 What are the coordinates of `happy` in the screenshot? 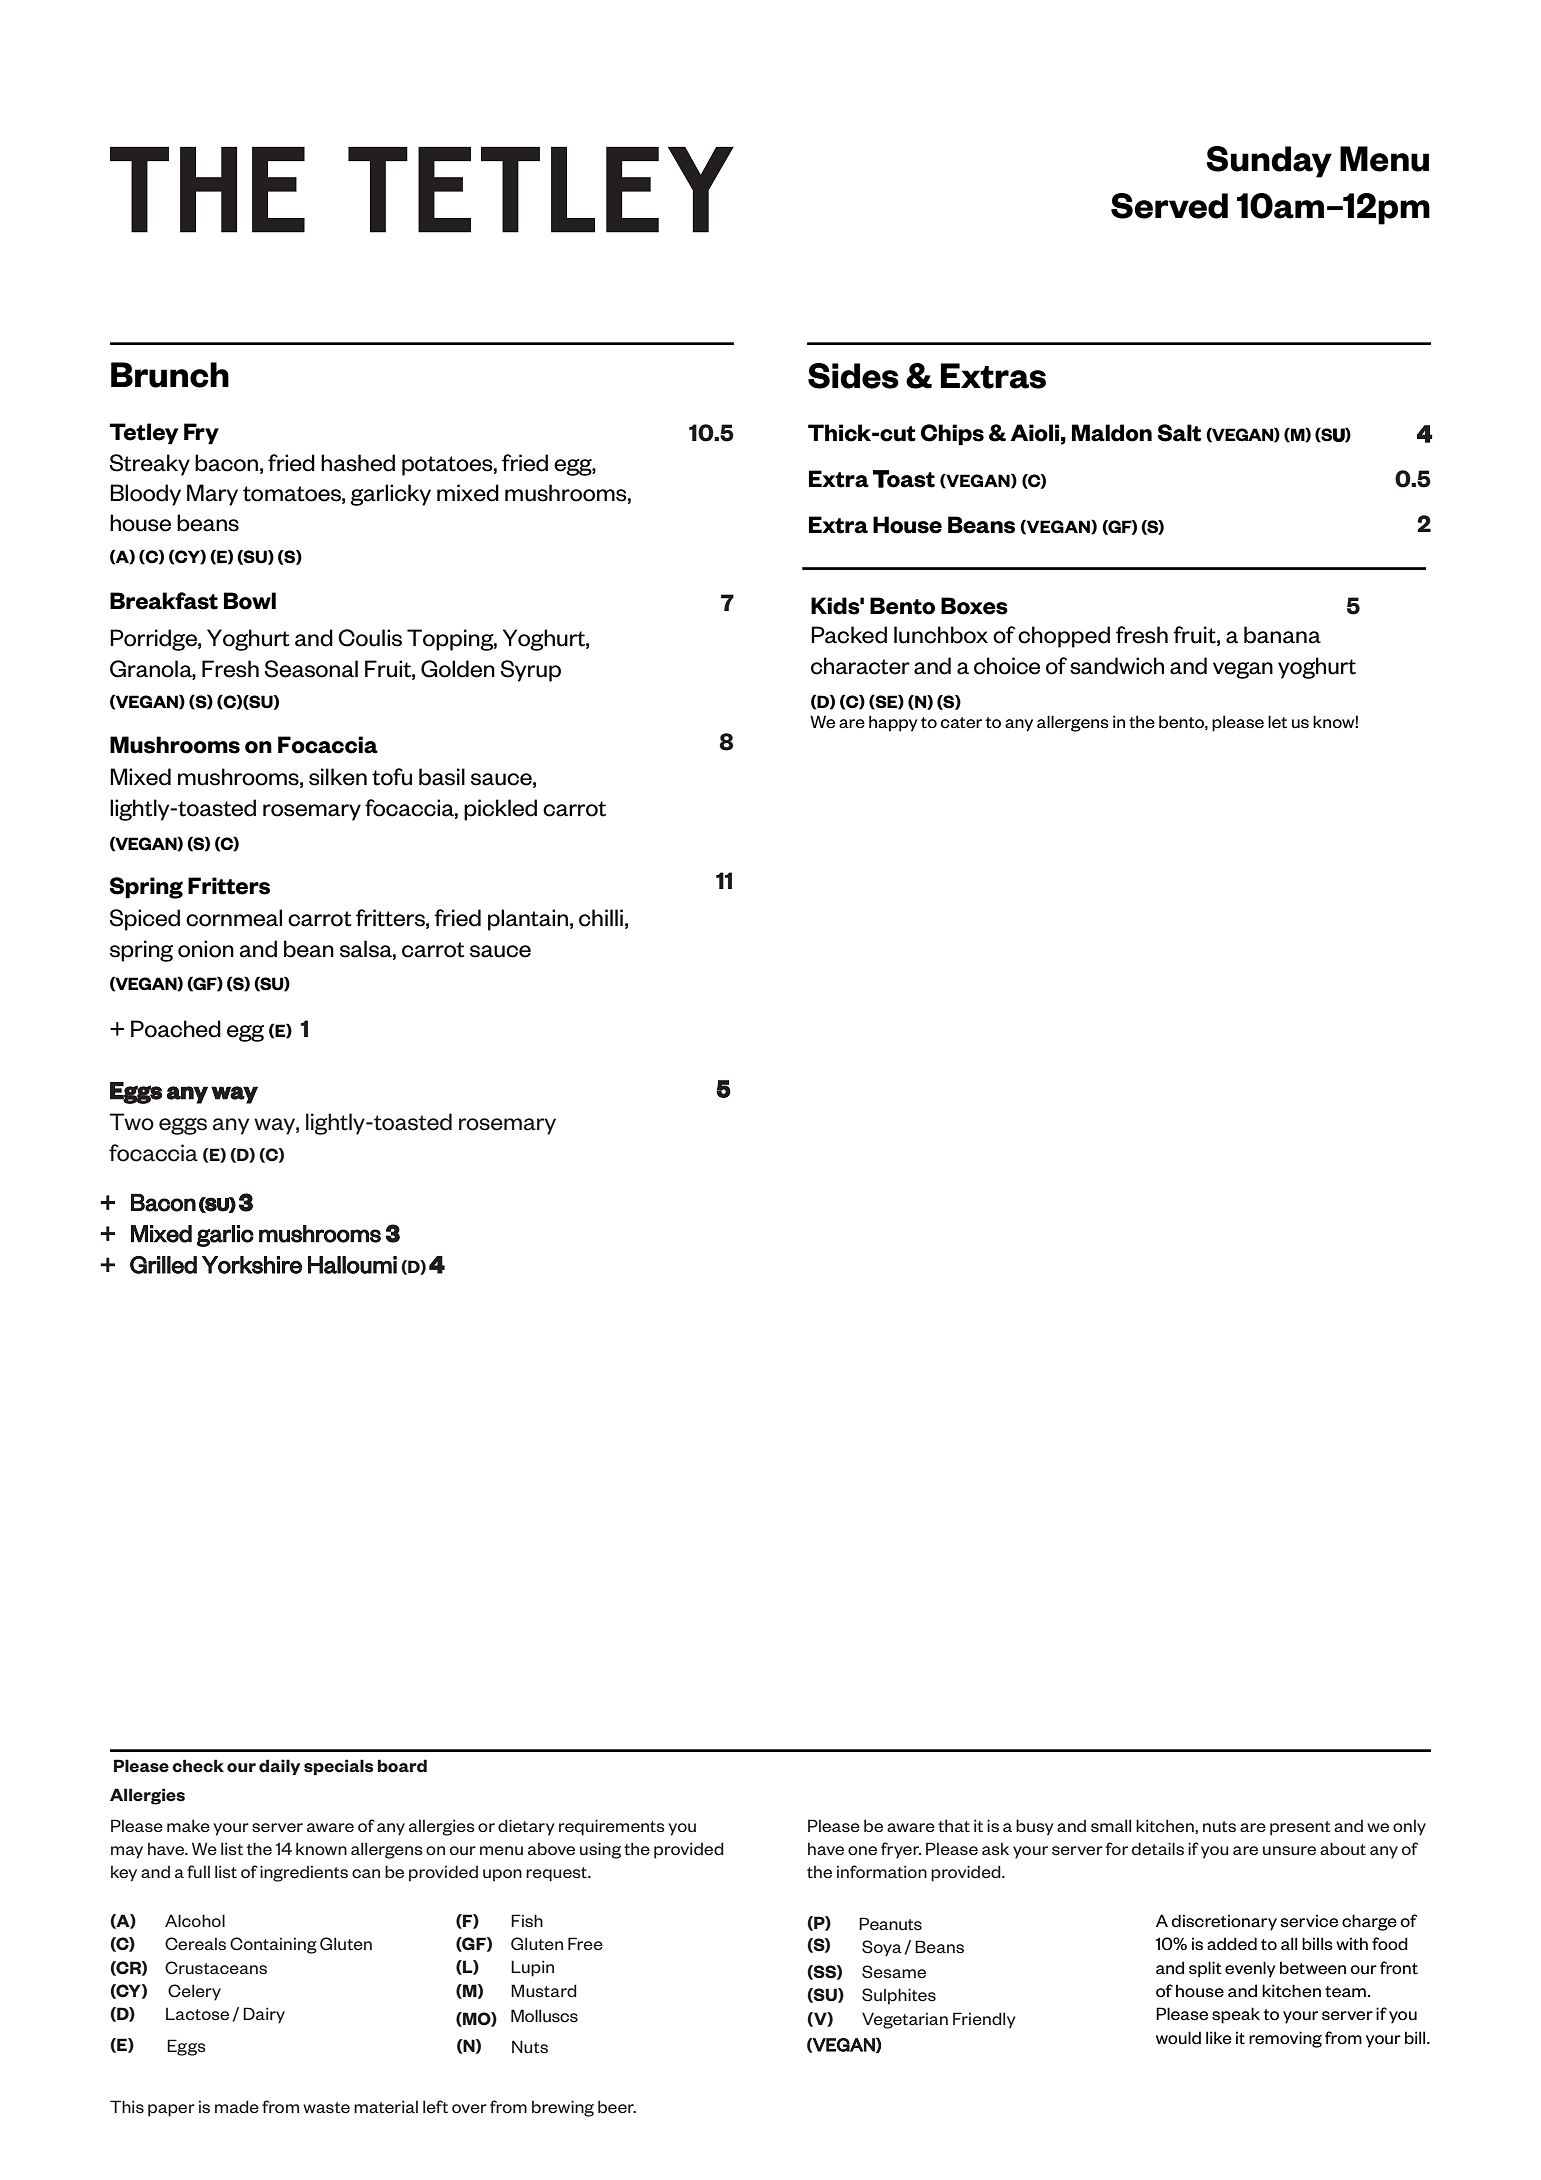 It's located at (893, 723).
